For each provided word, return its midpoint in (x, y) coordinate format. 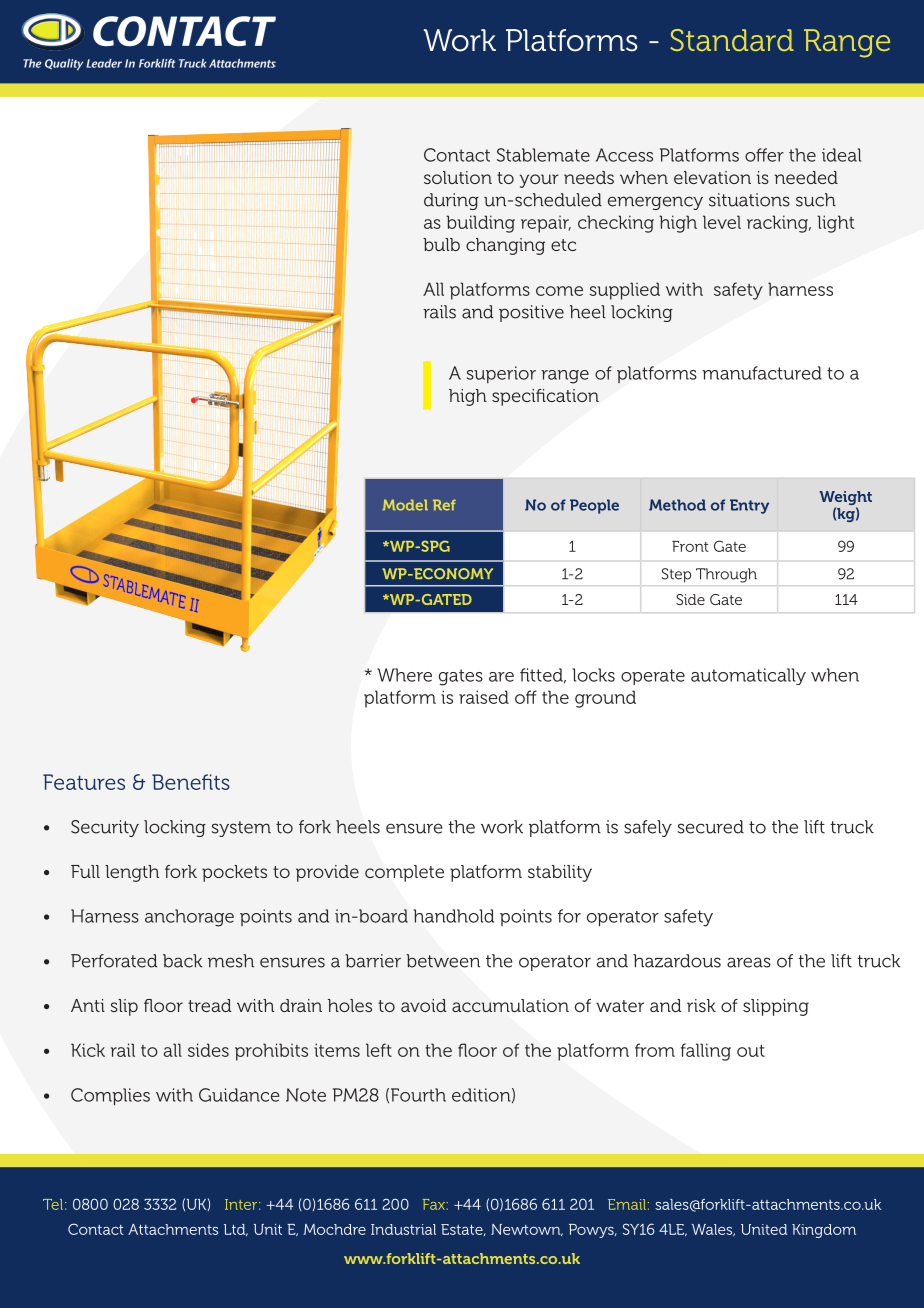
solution (458, 177)
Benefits (191, 782)
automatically (748, 676)
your (539, 181)
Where (404, 675)
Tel (53, 1204)
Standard (732, 40)
